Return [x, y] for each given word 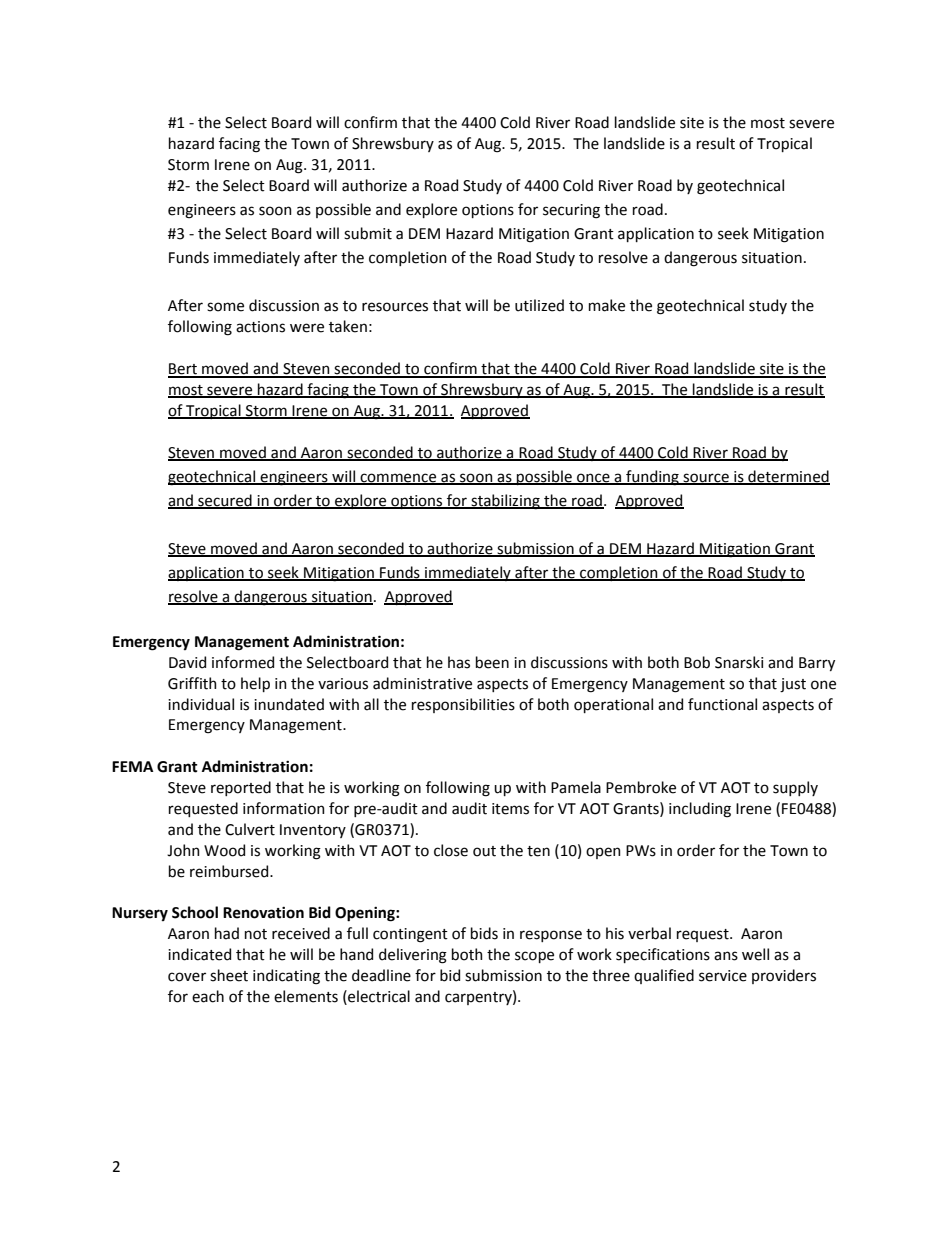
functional [722, 704]
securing [571, 211]
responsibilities [463, 705]
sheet [229, 975]
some [225, 307]
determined [788, 477]
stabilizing [505, 502]
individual [201, 704]
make [607, 305]
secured [225, 501]
